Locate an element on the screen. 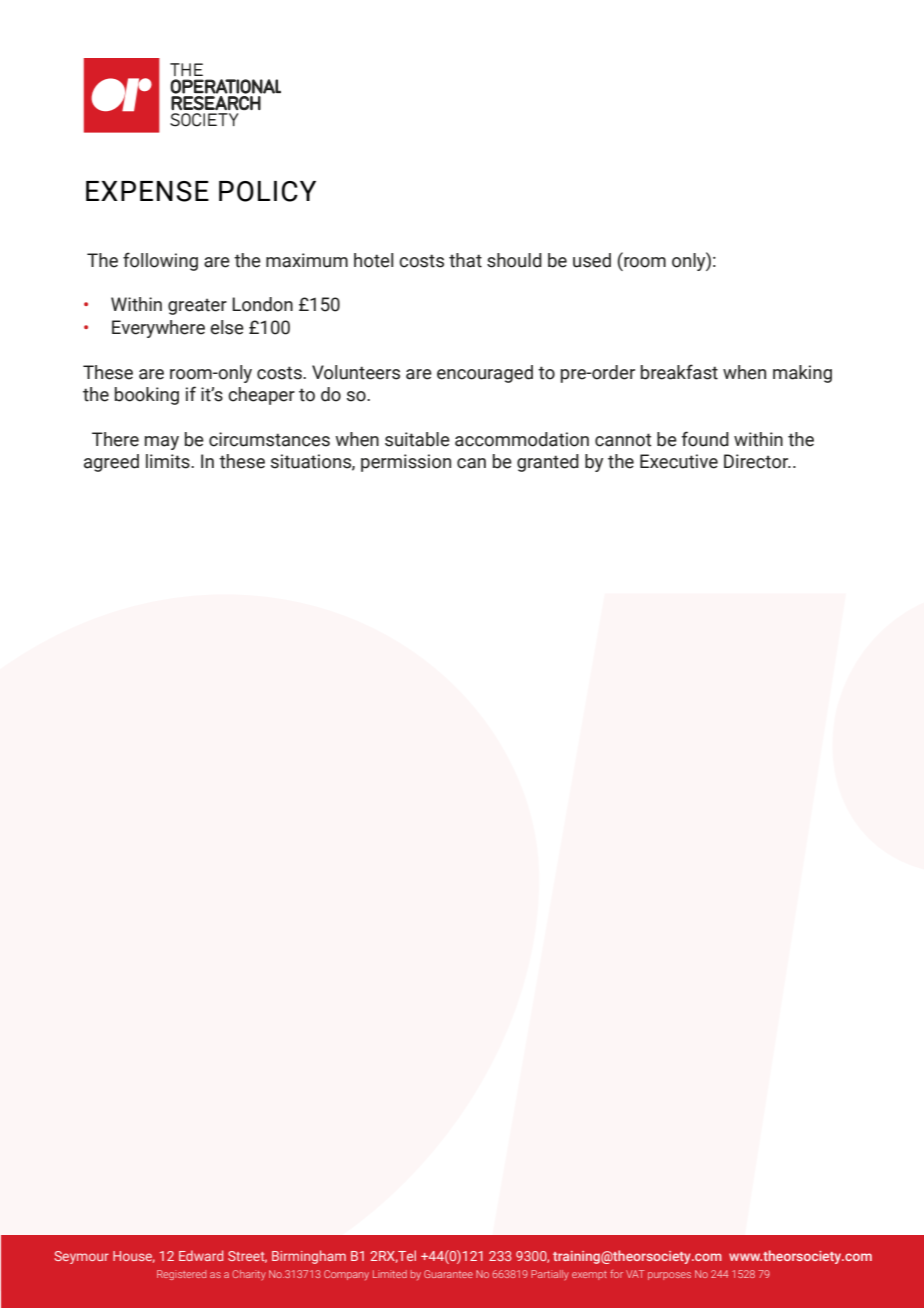  suitable is located at coordinates (417, 439).
